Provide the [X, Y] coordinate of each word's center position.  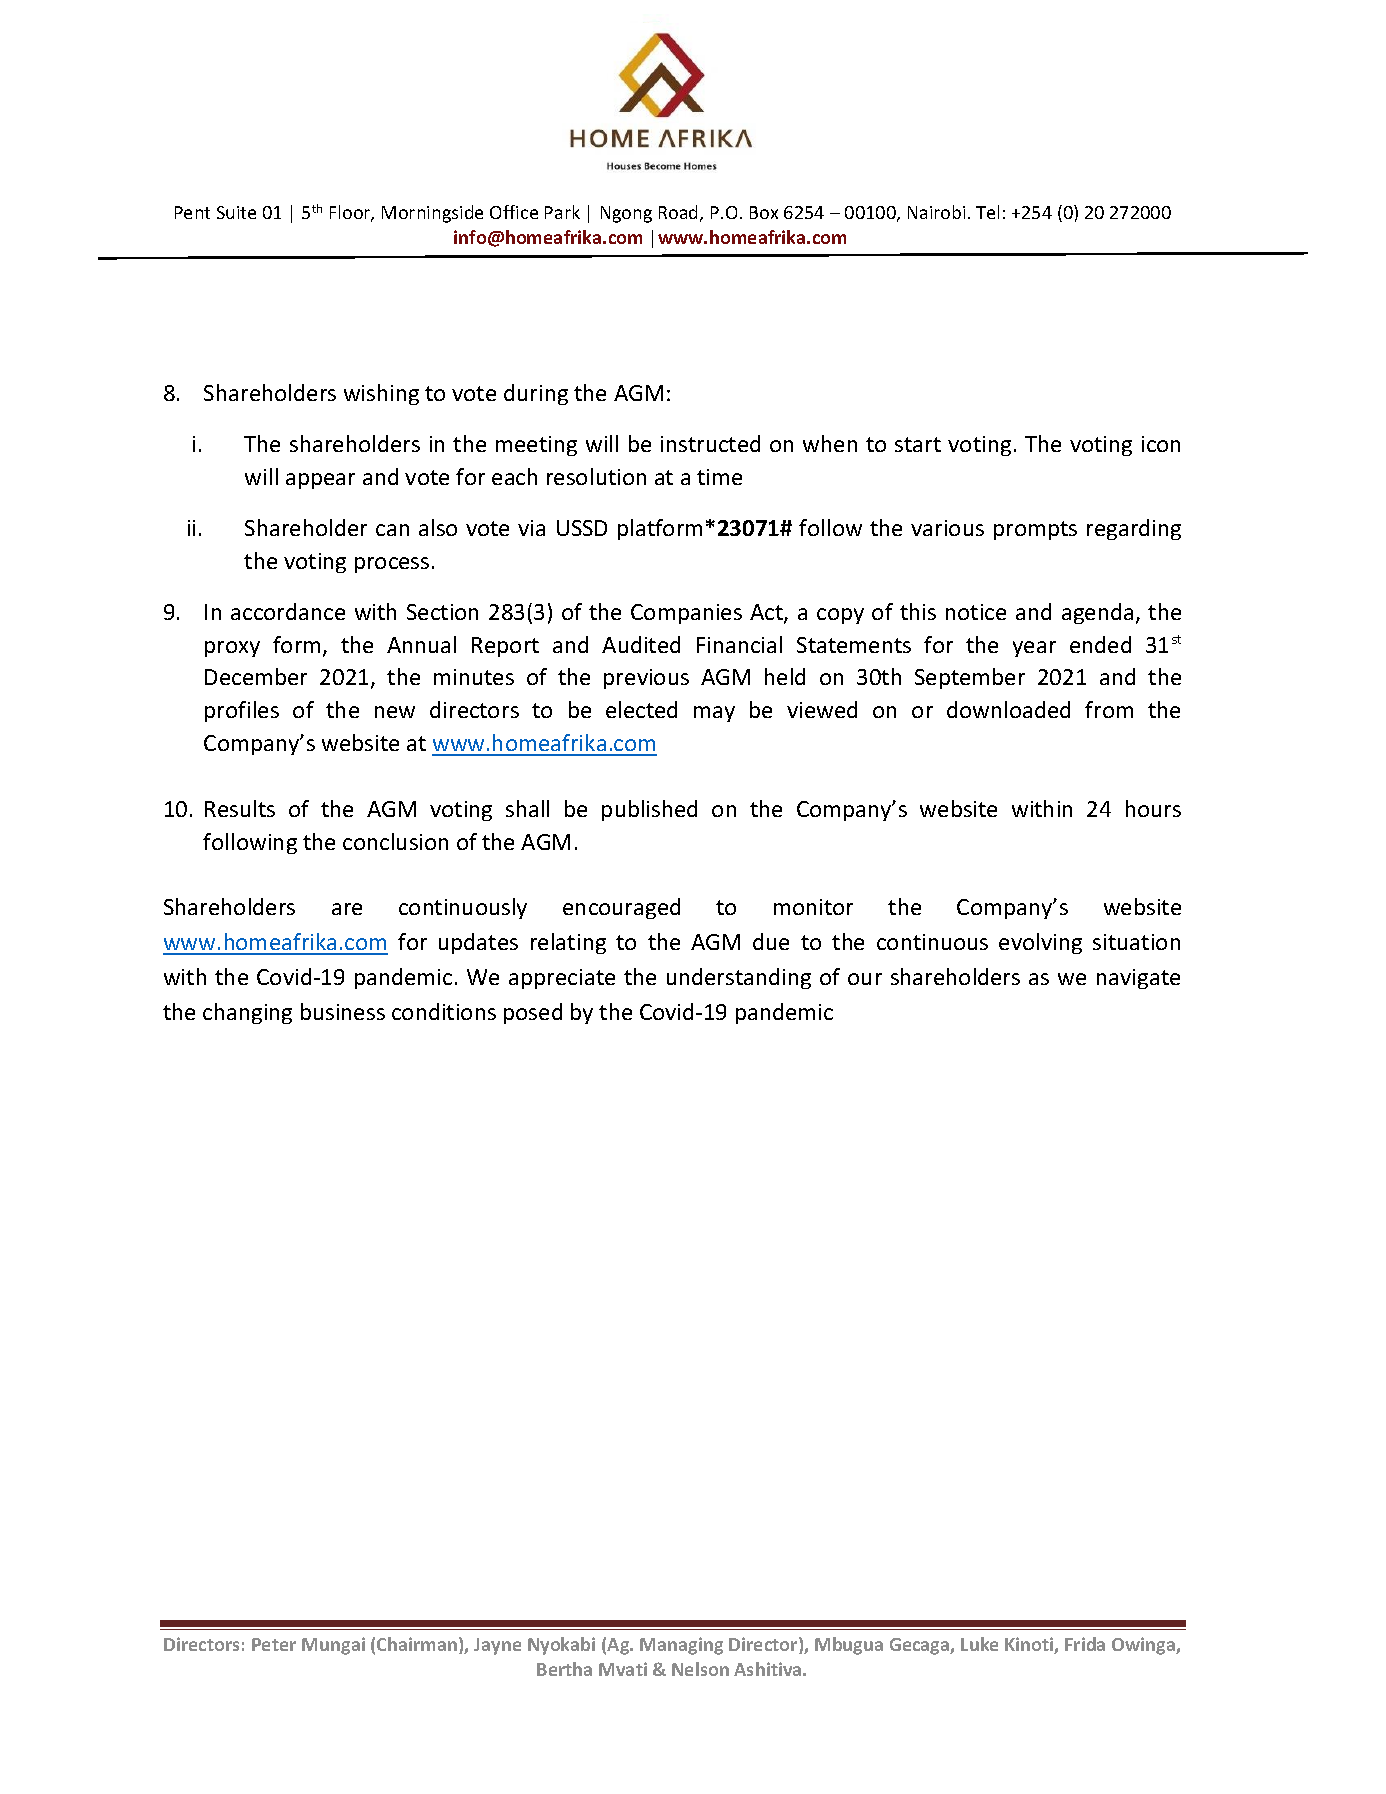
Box [764, 212]
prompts [1035, 530]
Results [240, 808]
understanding [739, 978]
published [649, 810]
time [719, 477]
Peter [274, 1644]
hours [1153, 808]
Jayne [497, 1646]
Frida [1085, 1644]
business [343, 1011]
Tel [987, 212]
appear [320, 481]
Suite [236, 212]
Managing [681, 1646]
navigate [1138, 979]
